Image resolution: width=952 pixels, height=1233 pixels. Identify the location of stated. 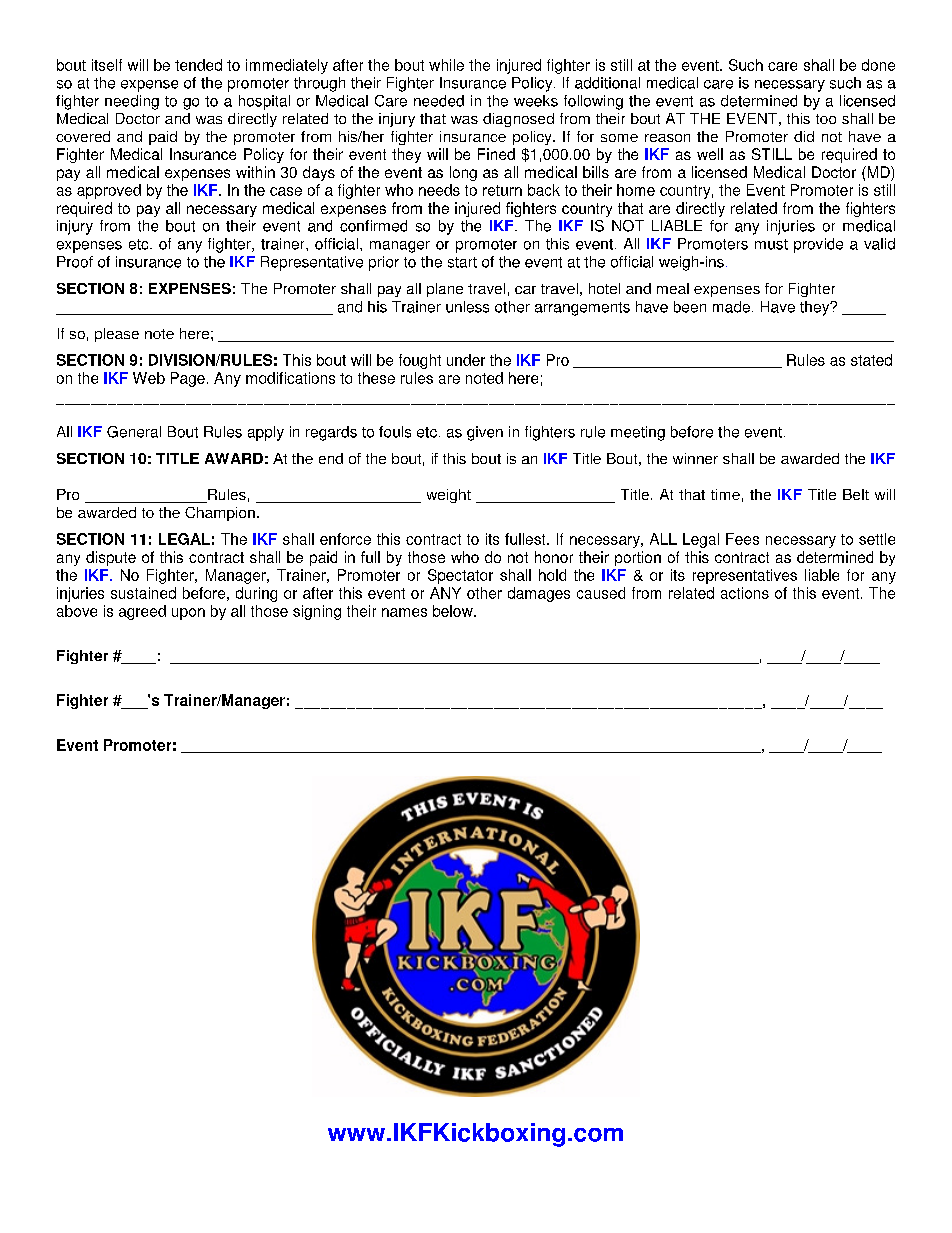
(871, 360).
